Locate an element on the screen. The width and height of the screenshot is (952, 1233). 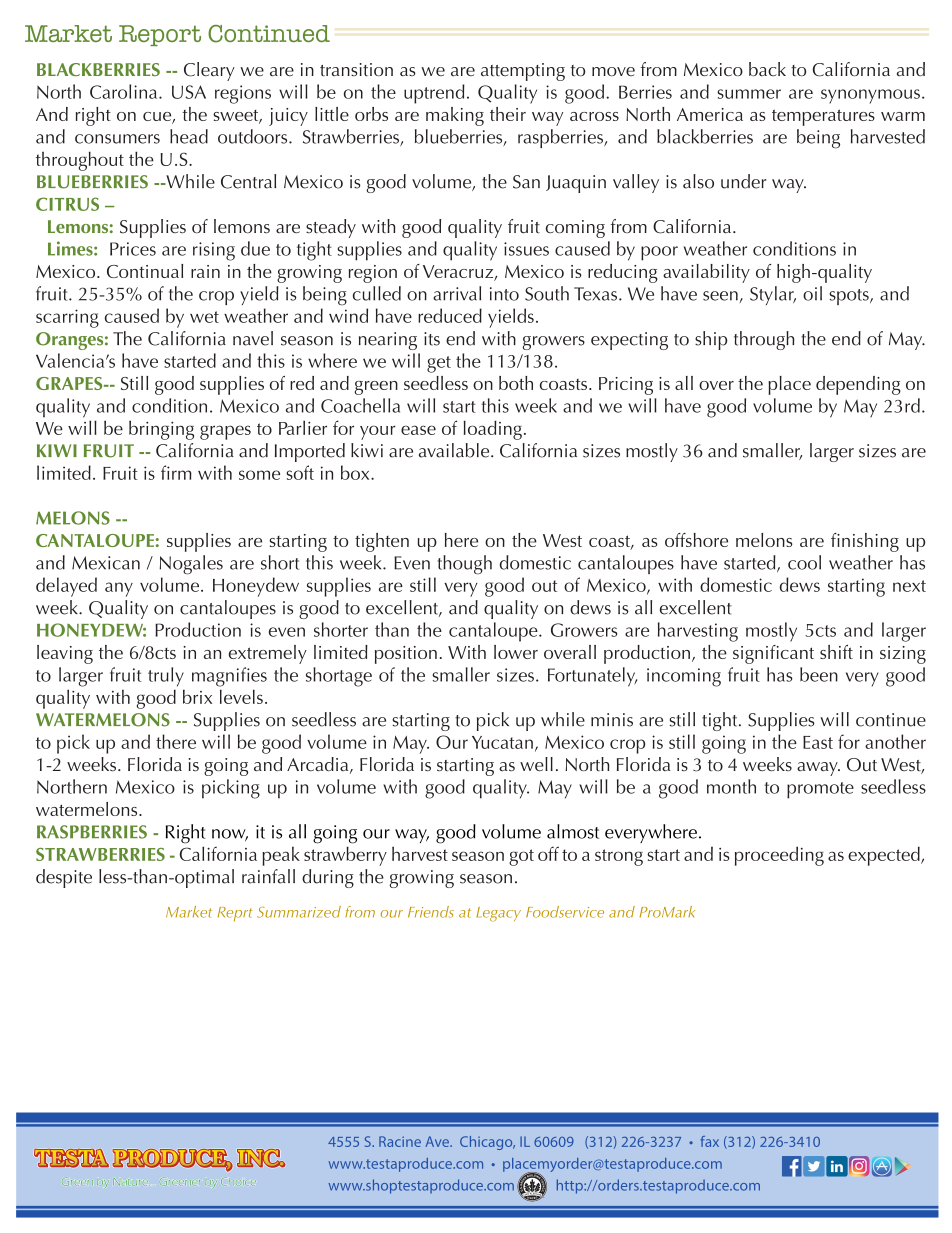
loading is located at coordinates (493, 430).
